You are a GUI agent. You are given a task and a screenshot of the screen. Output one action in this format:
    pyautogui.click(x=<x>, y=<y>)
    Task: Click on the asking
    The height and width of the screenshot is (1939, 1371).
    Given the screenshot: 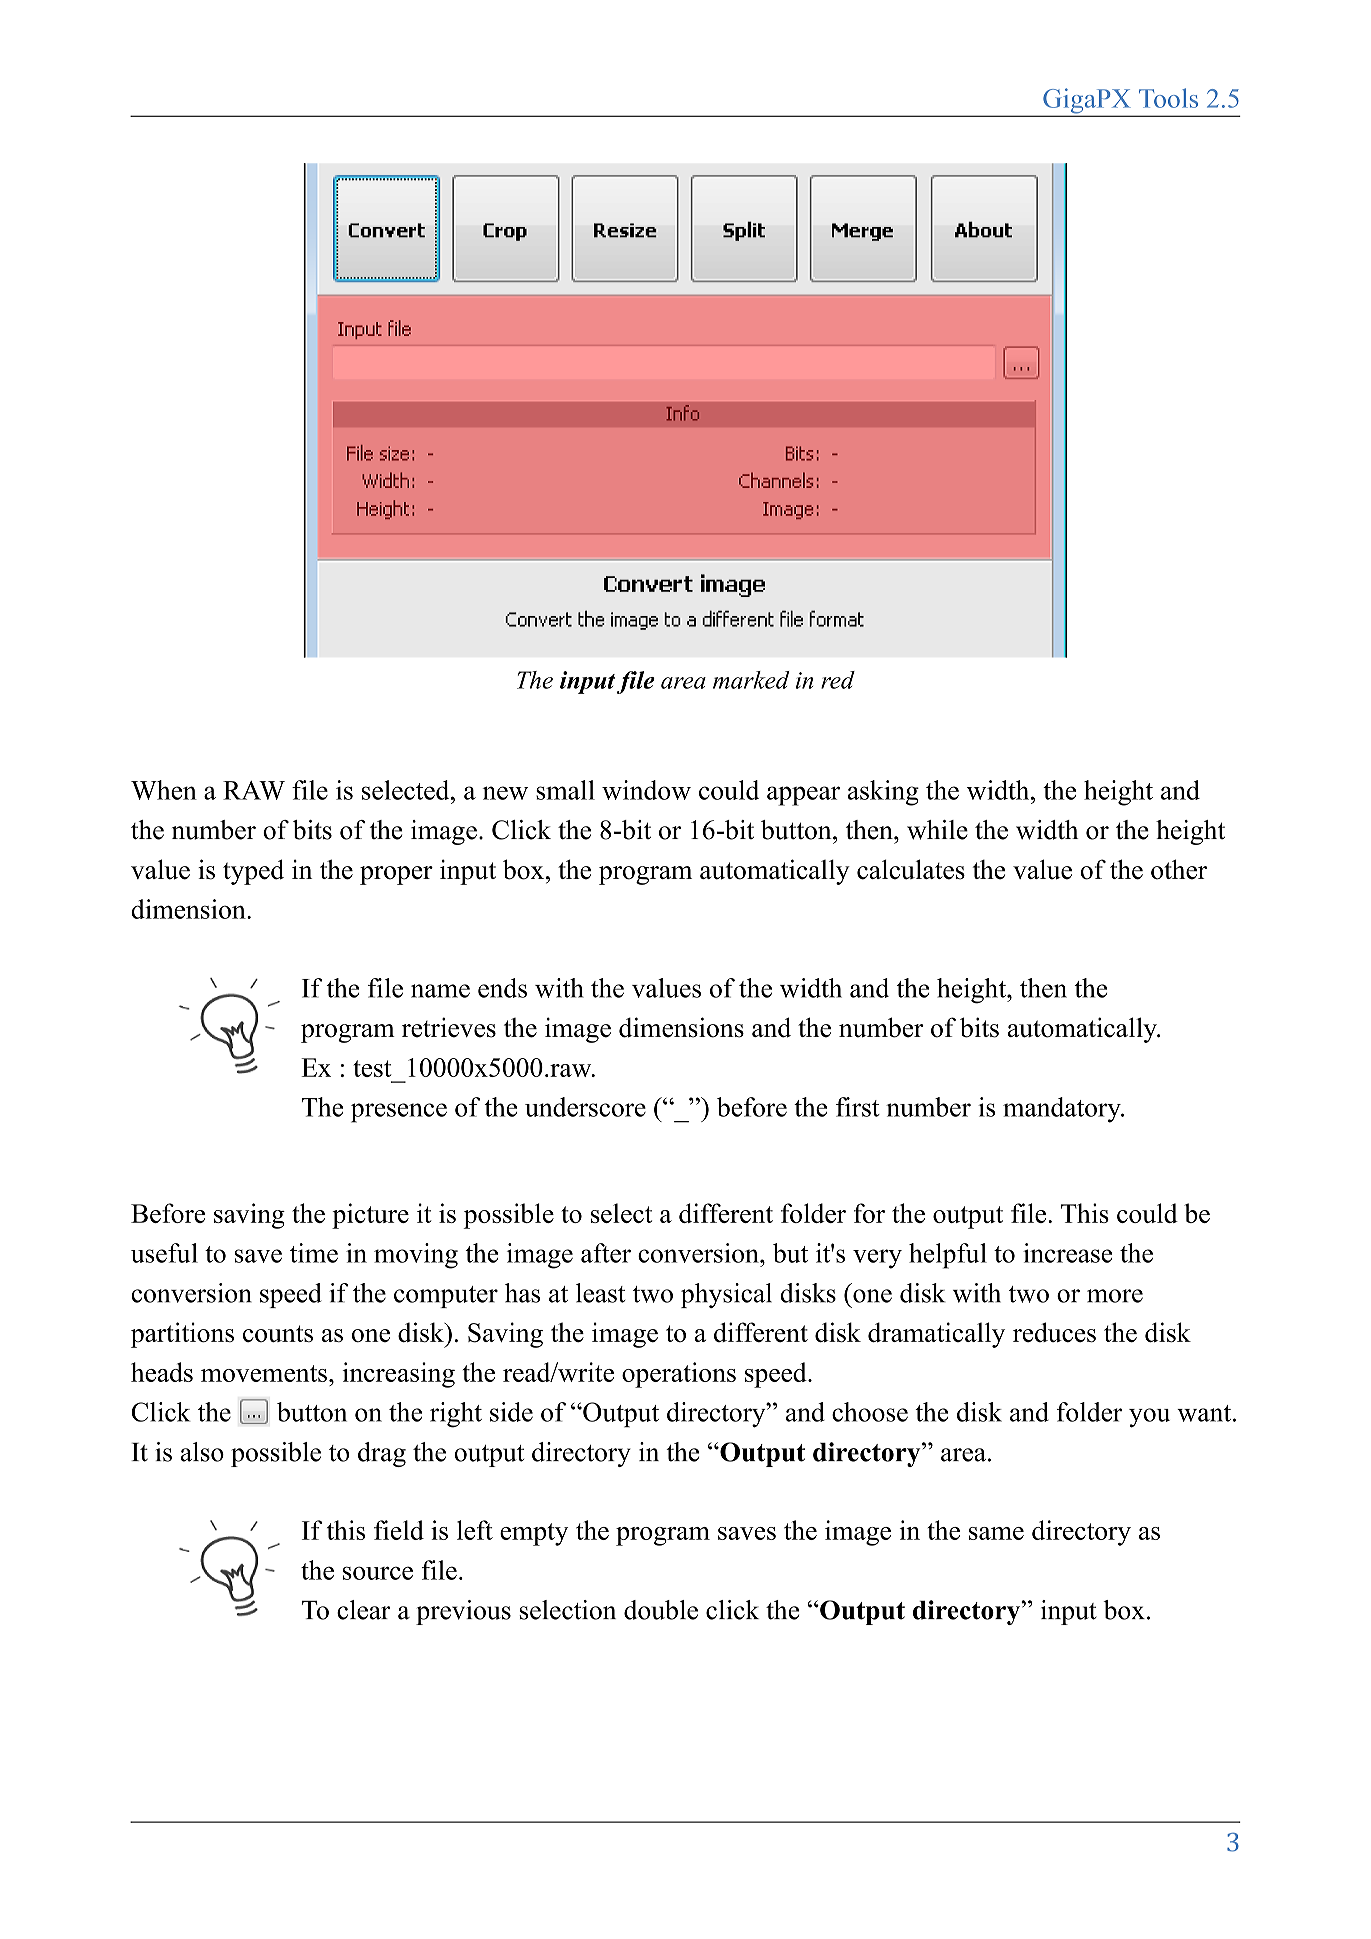 What is the action you would take?
    pyautogui.click(x=883, y=793)
